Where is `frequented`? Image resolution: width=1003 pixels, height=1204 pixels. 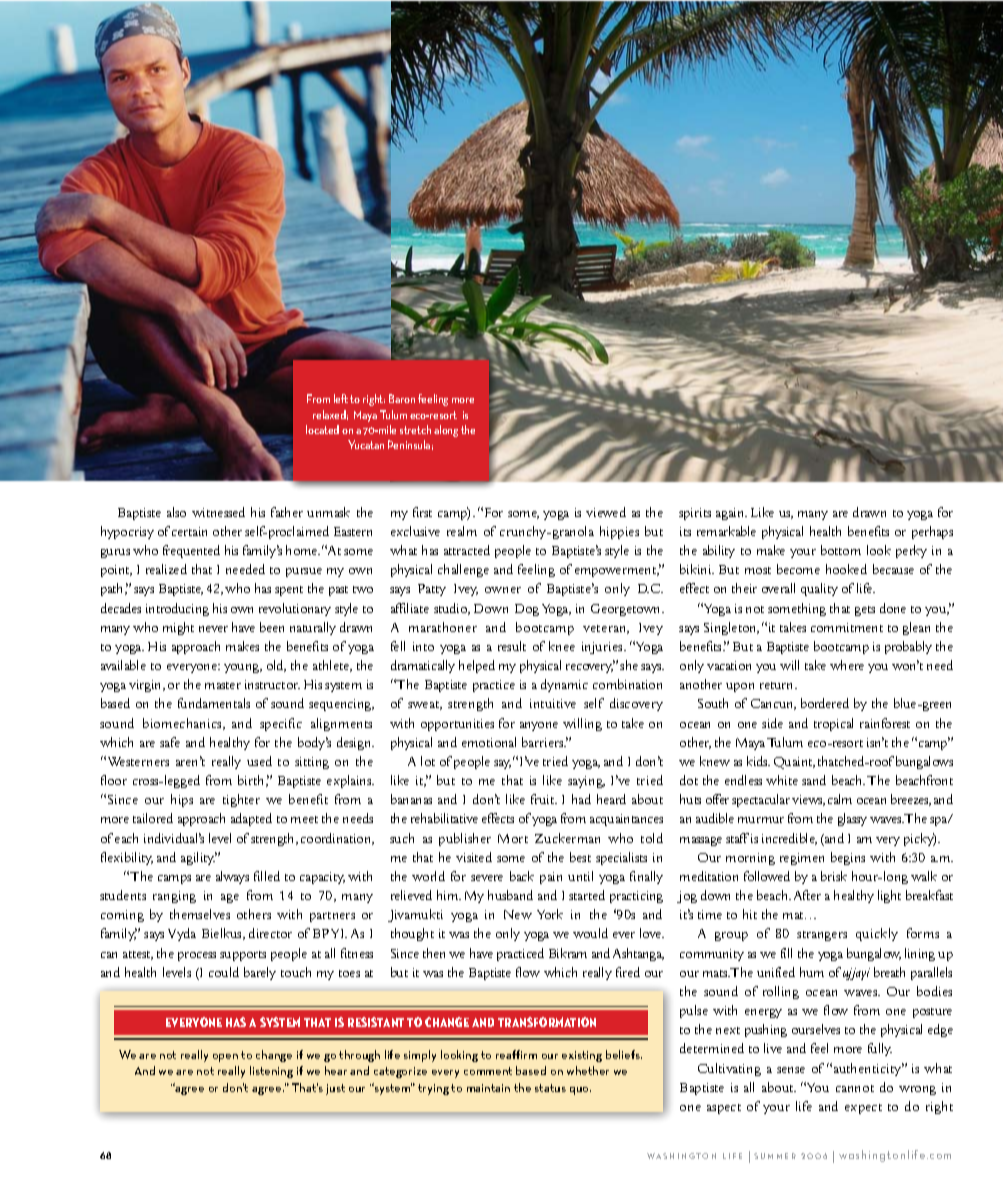 frequented is located at coordinates (191, 551).
